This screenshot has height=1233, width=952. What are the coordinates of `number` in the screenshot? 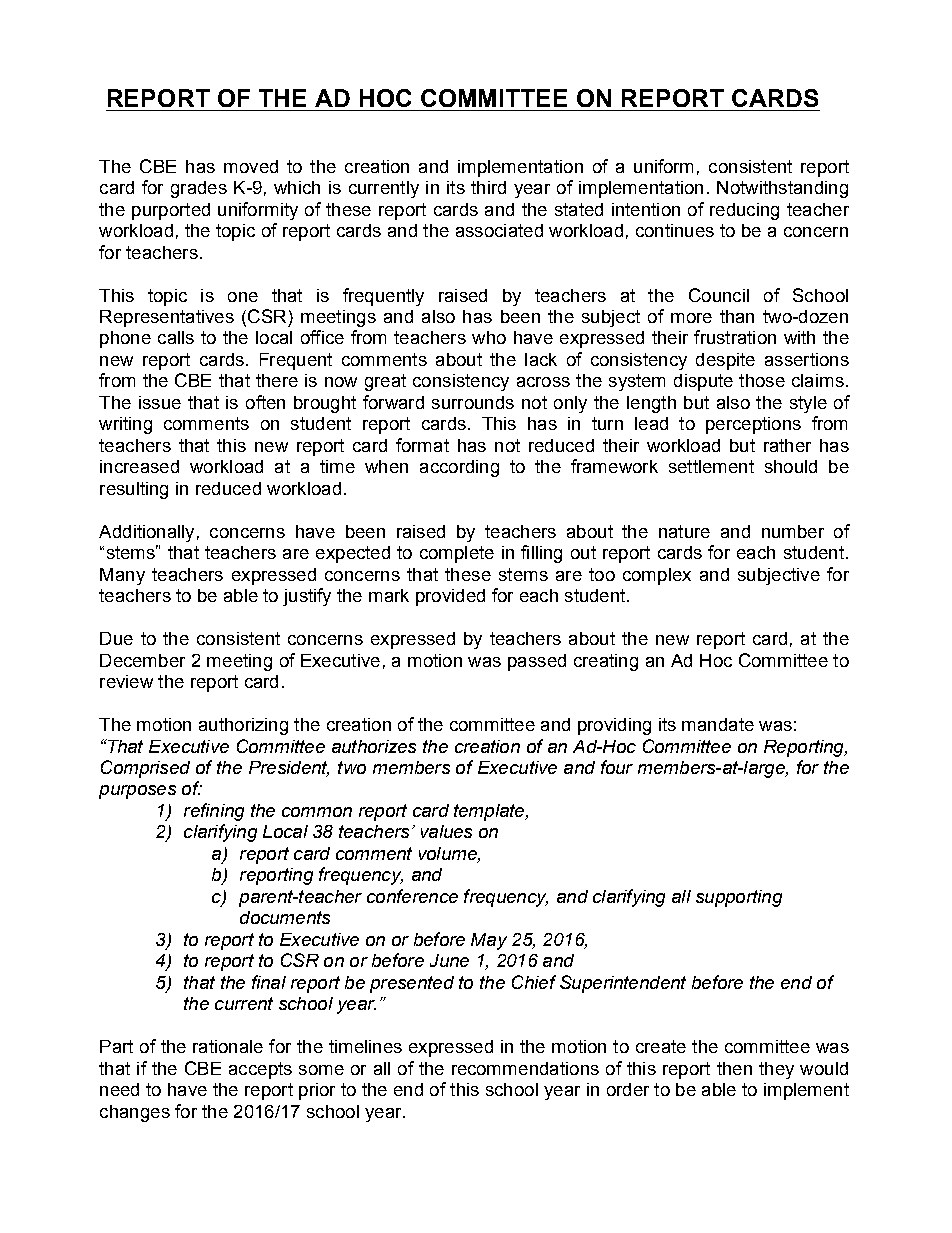 It's located at (793, 531).
